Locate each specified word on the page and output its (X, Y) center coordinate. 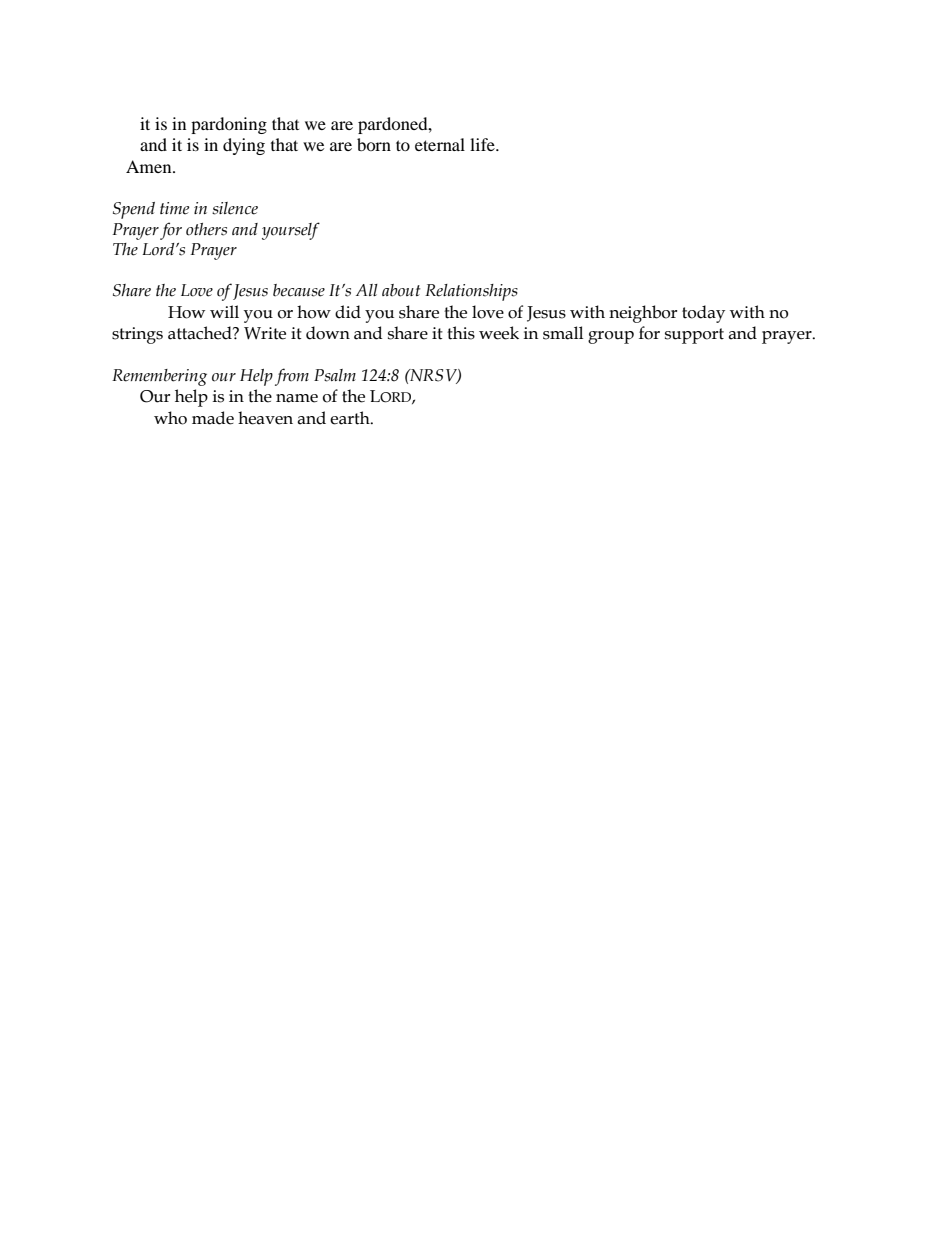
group (611, 337)
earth (351, 418)
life (483, 144)
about (401, 290)
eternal (440, 144)
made (213, 418)
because (299, 290)
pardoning (229, 125)
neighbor (643, 314)
